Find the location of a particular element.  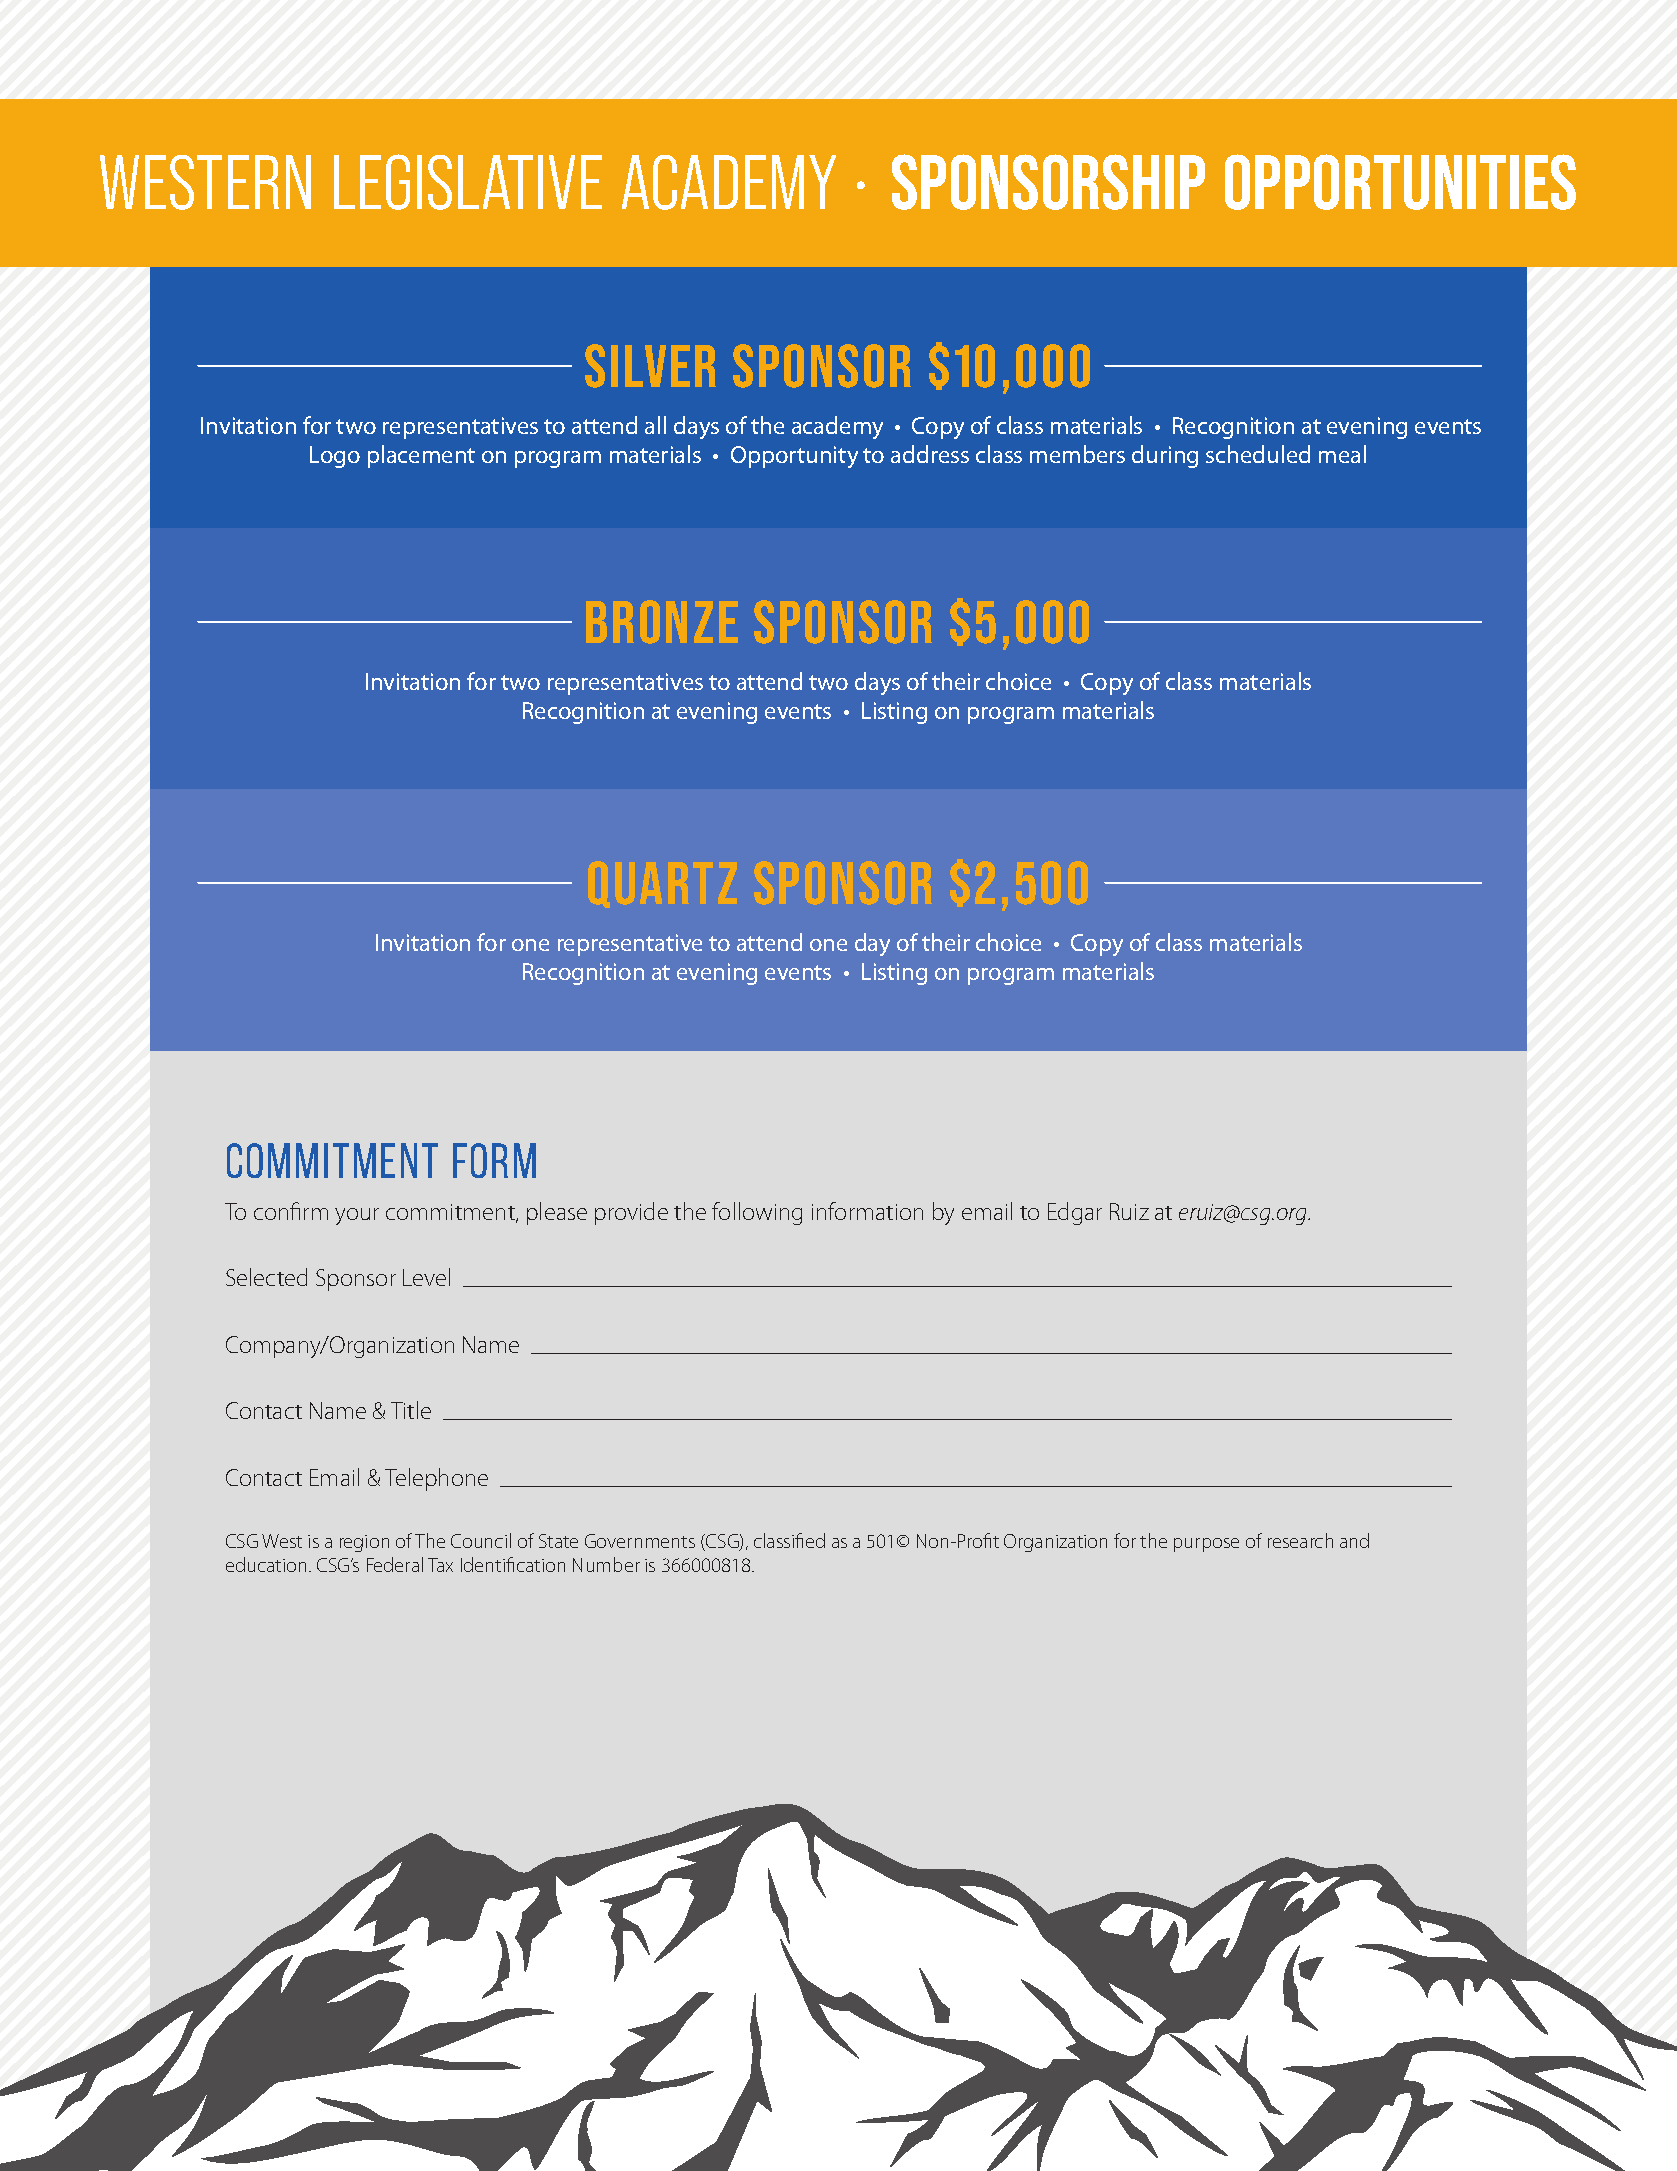

region is located at coordinates (364, 1543).
